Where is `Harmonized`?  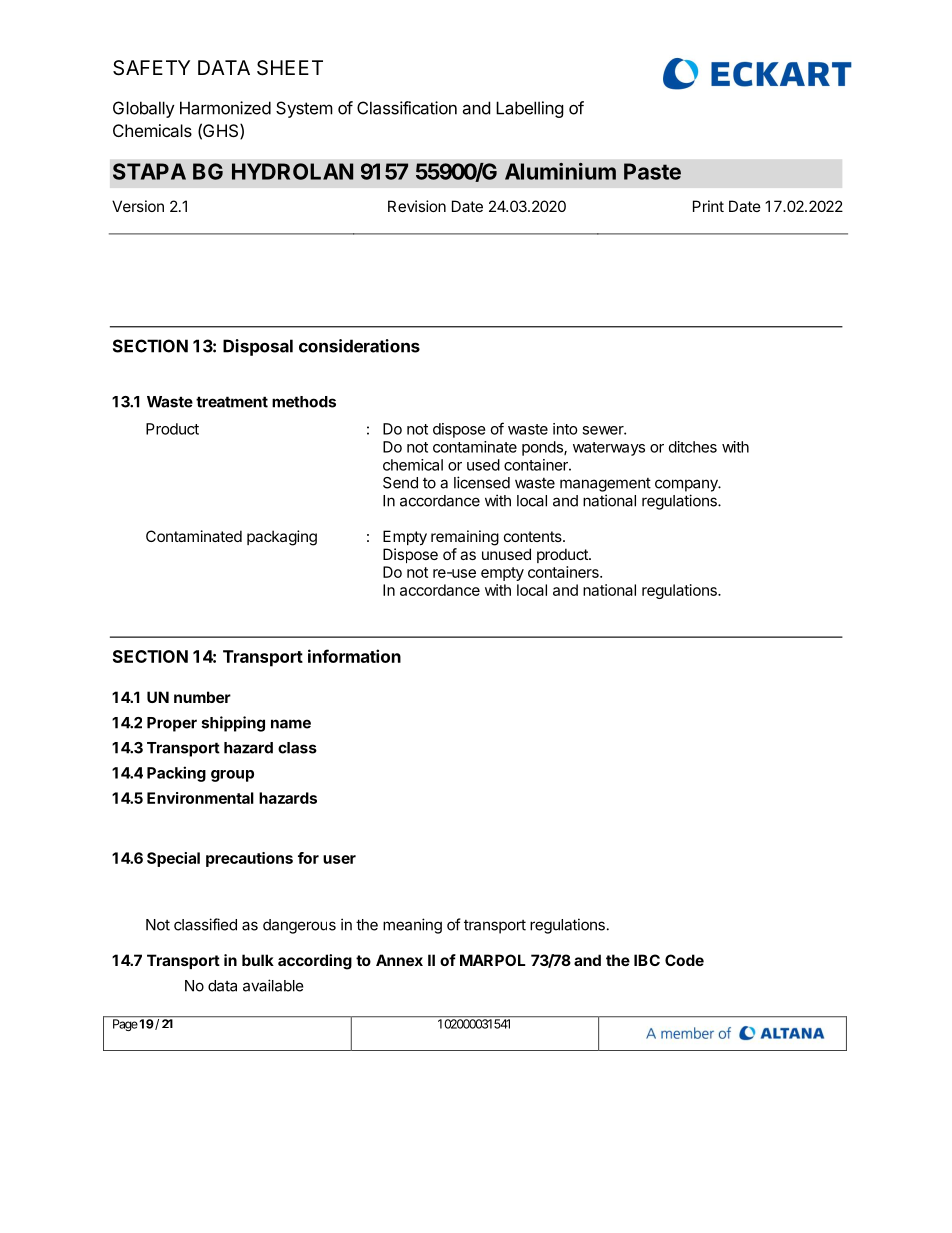 Harmonized is located at coordinates (225, 108).
